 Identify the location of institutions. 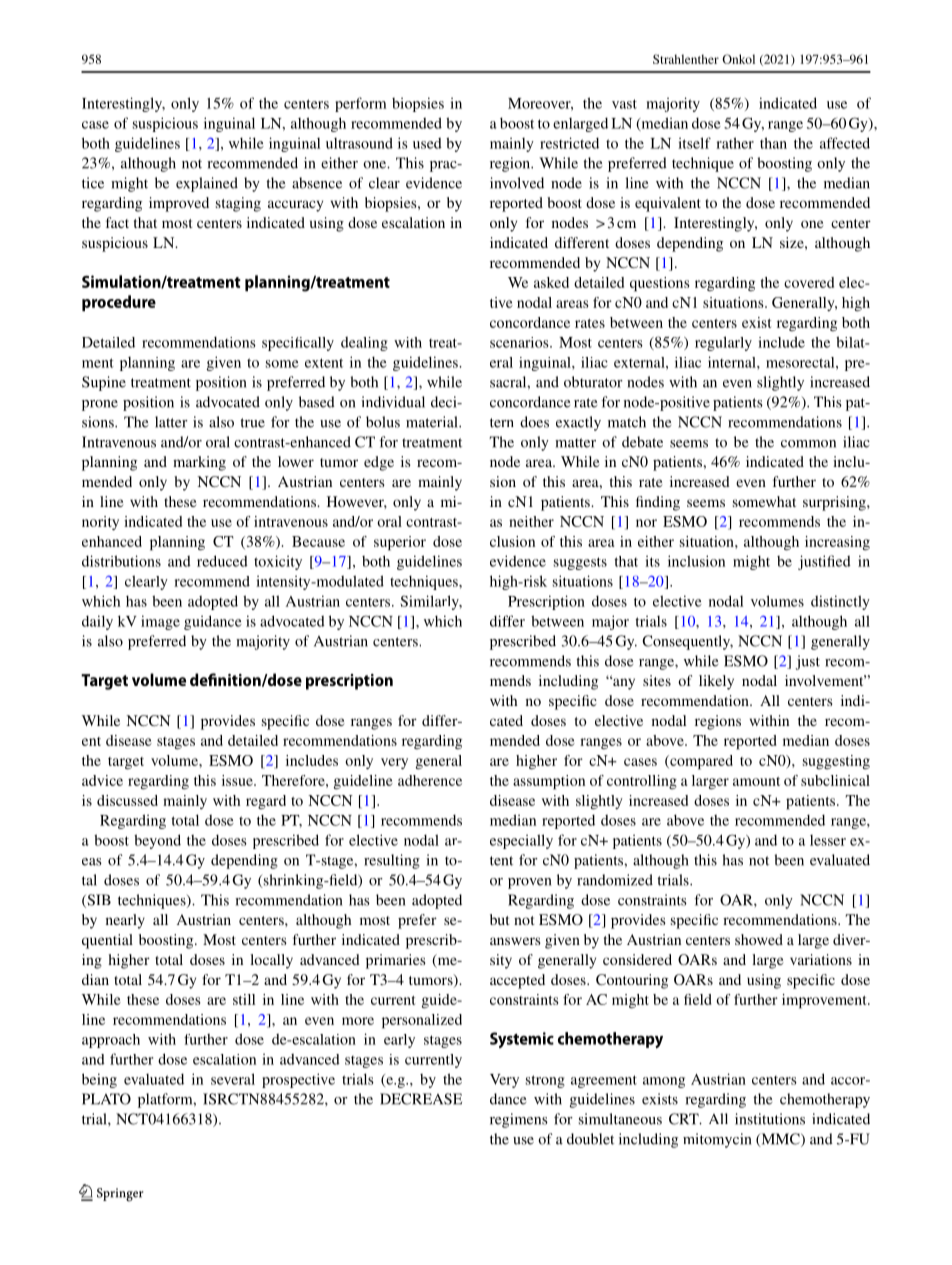
(770, 1119).
